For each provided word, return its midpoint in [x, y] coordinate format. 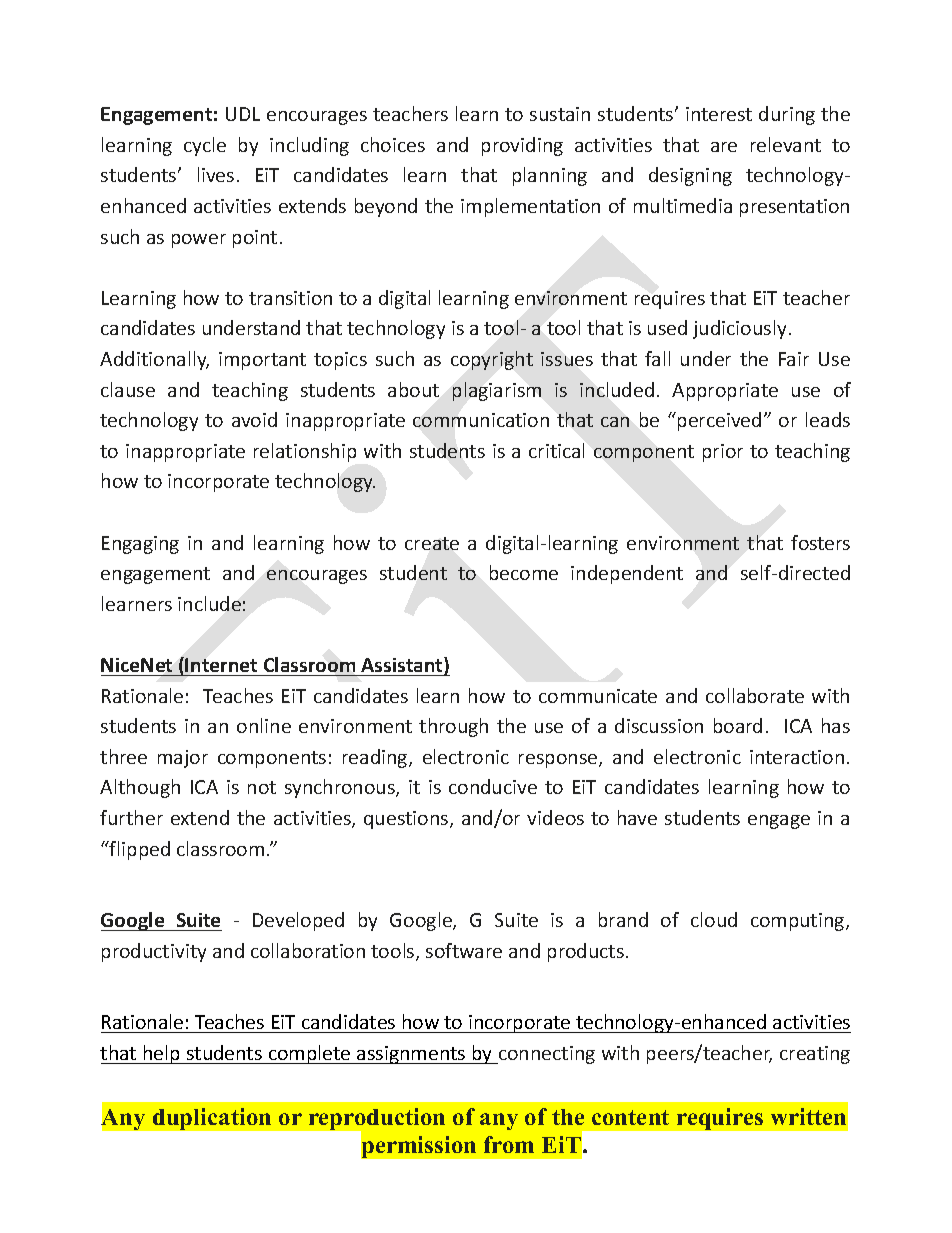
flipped [139, 850]
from [509, 1144]
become [524, 572]
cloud [714, 919]
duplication [212, 1119]
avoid [254, 419]
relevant [786, 144]
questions [407, 820]
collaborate [755, 695]
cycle [205, 146]
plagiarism [497, 391]
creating [815, 1055]
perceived [719, 421]
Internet [221, 665]
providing [522, 146]
